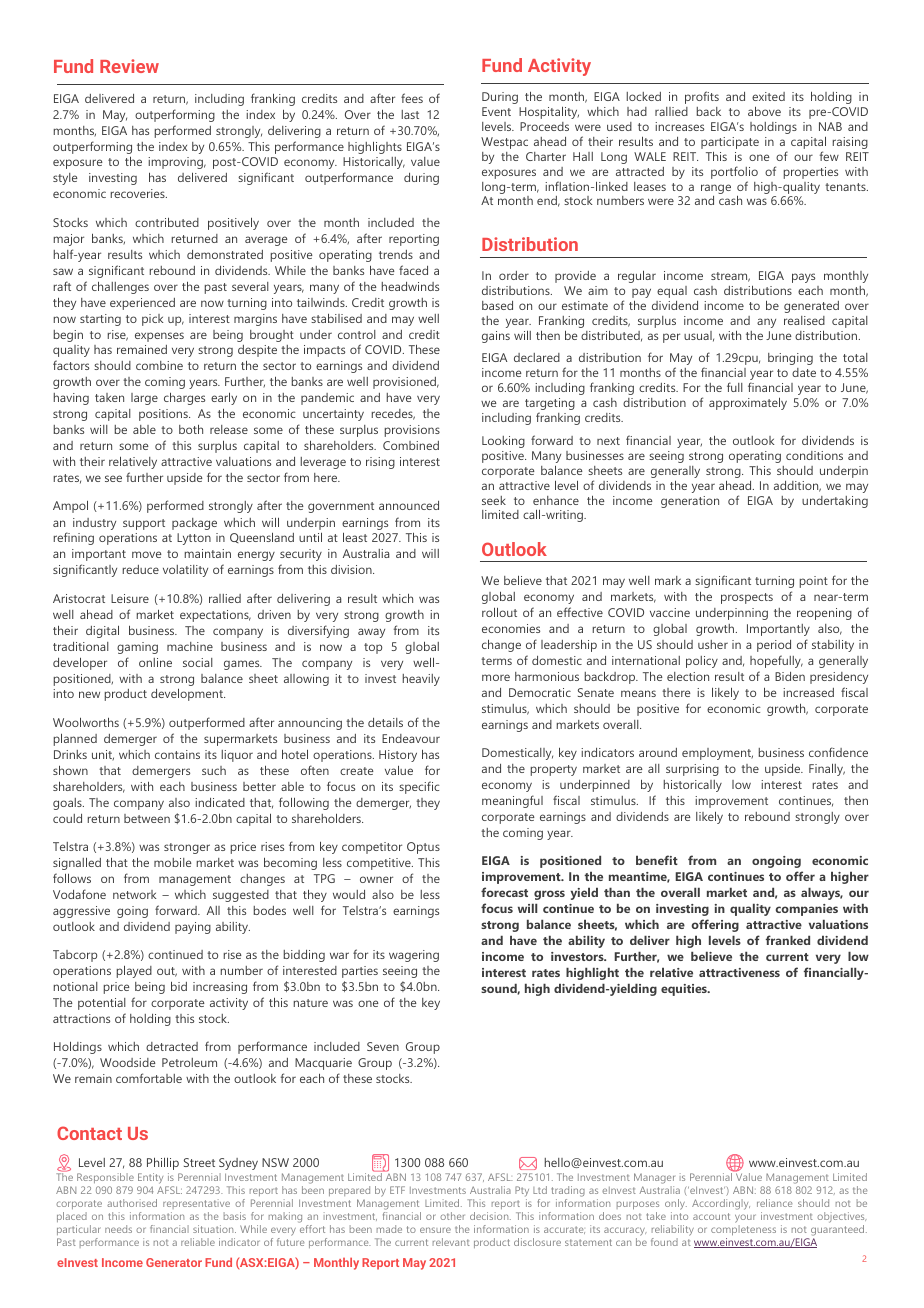  What do you see at coordinates (814, 455) in the screenshot?
I see `conditions` at bounding box center [814, 455].
